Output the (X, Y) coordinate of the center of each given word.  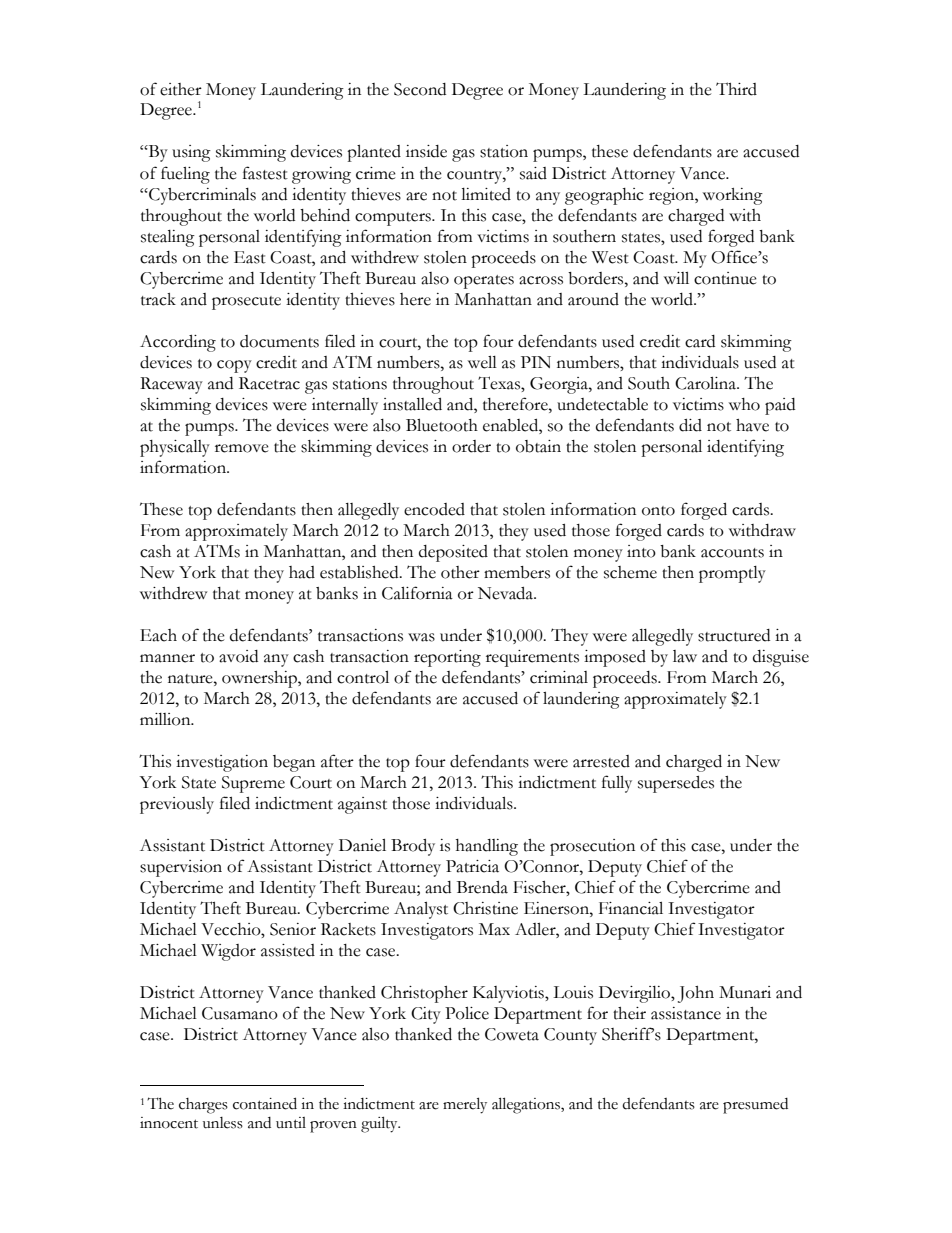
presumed (755, 1106)
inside (426, 151)
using (191, 153)
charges (203, 1106)
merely (465, 1105)
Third (736, 89)
